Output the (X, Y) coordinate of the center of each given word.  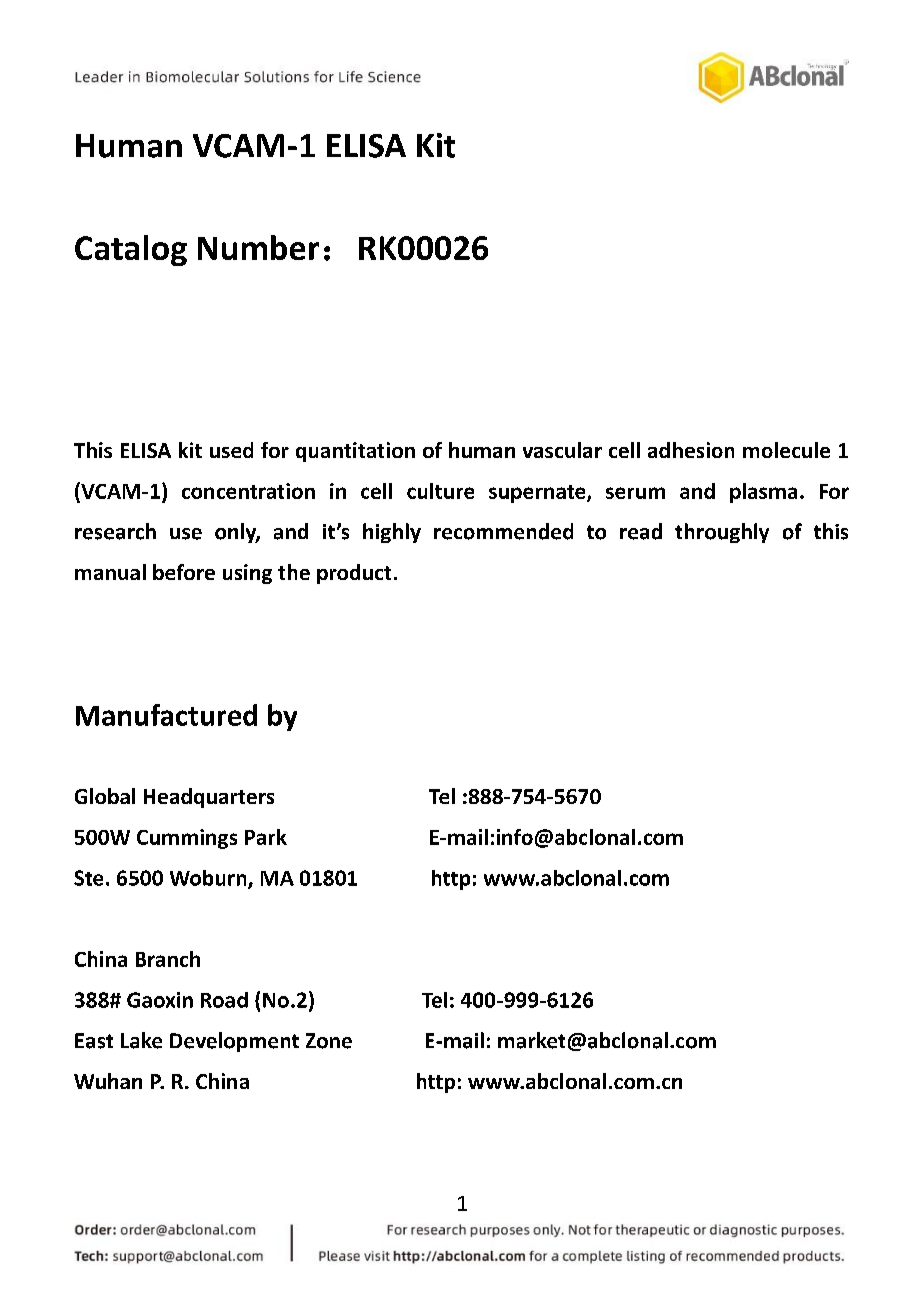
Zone (329, 1041)
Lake (141, 1040)
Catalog (131, 250)
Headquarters (209, 798)
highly (392, 533)
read (641, 531)
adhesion (691, 450)
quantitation (355, 452)
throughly (722, 533)
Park (266, 837)
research (115, 531)
